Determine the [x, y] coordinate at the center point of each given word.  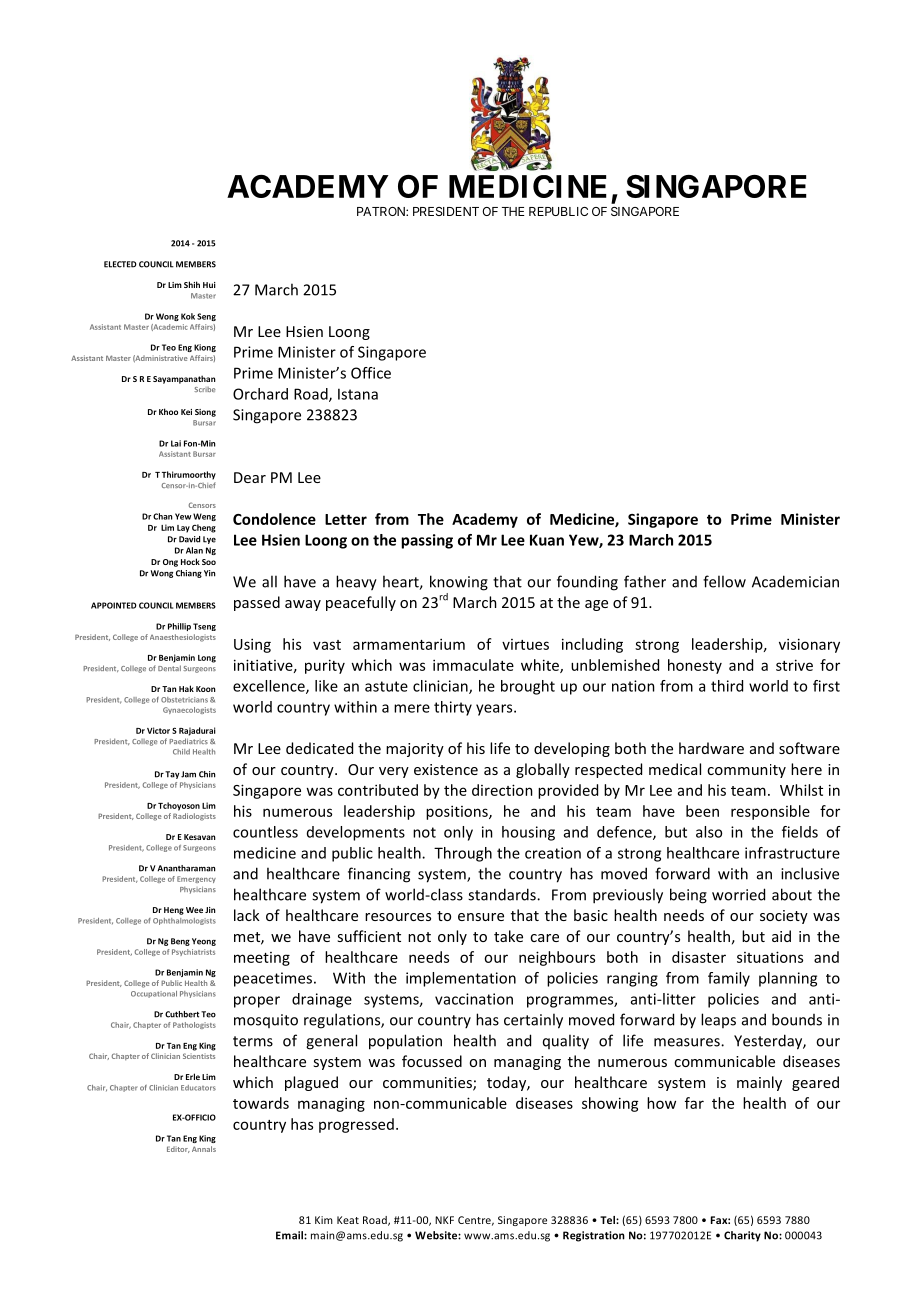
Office [371, 373]
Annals [204, 1149]
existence [446, 769]
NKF [444, 1220]
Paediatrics [188, 741]
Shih [192, 284]
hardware [711, 748]
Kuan [547, 540]
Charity [742, 1236]
